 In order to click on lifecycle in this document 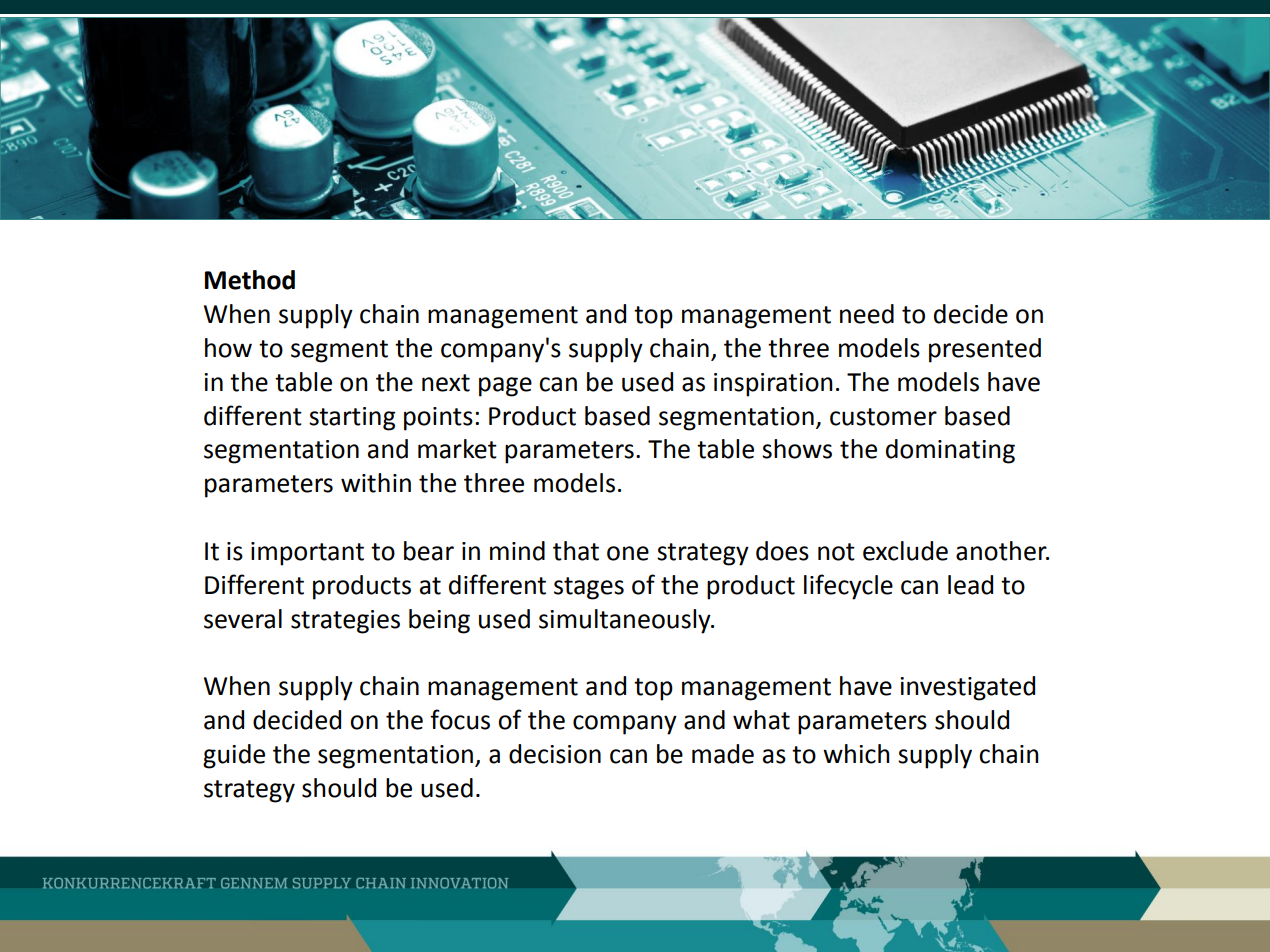, I will do `click(848, 587)`.
